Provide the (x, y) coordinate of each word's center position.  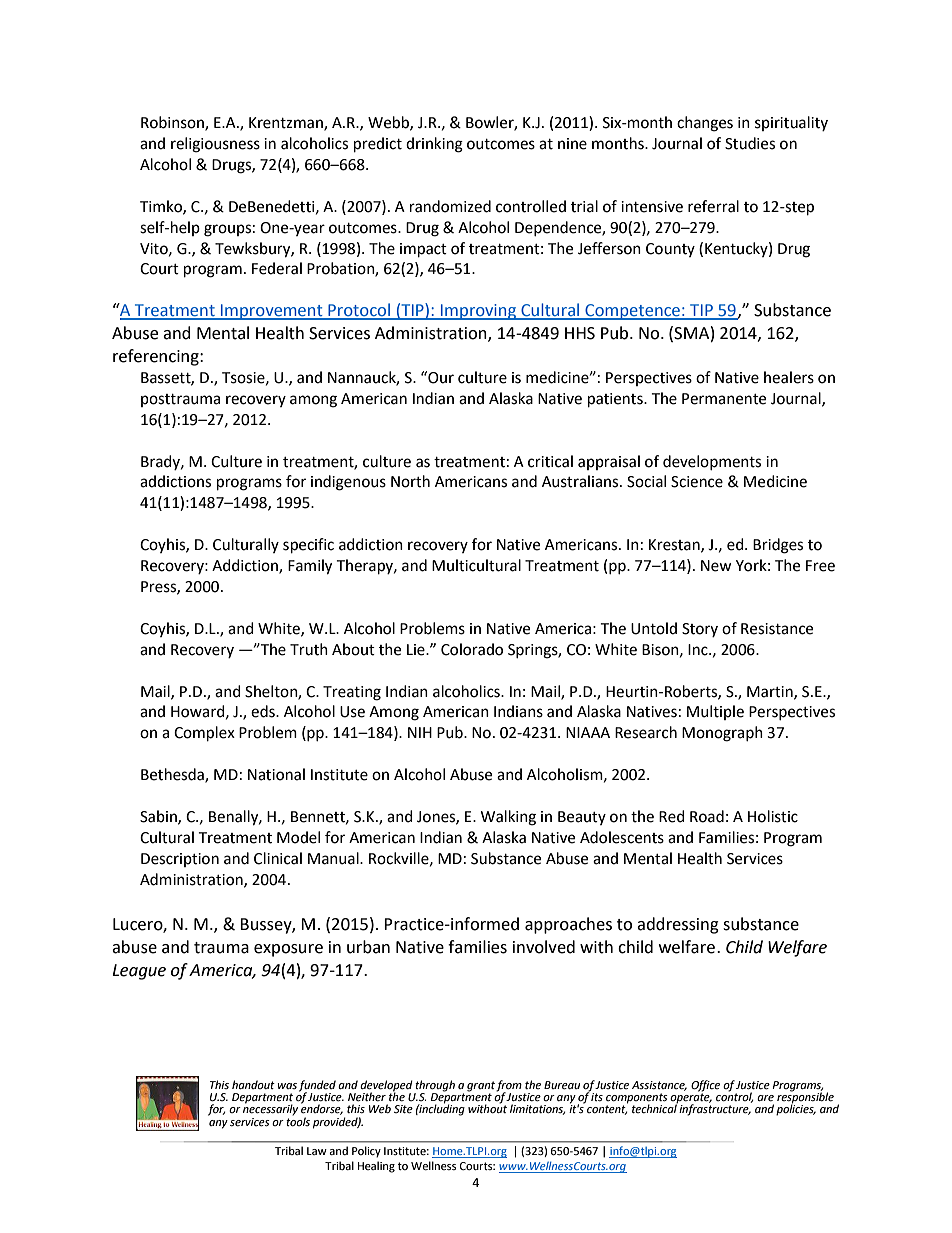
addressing (678, 925)
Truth (309, 649)
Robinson (173, 123)
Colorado (472, 649)
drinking (434, 145)
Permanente (724, 399)
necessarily (270, 1109)
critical (550, 461)
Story (700, 630)
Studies (750, 143)
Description (180, 860)
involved (544, 947)
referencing (157, 357)
